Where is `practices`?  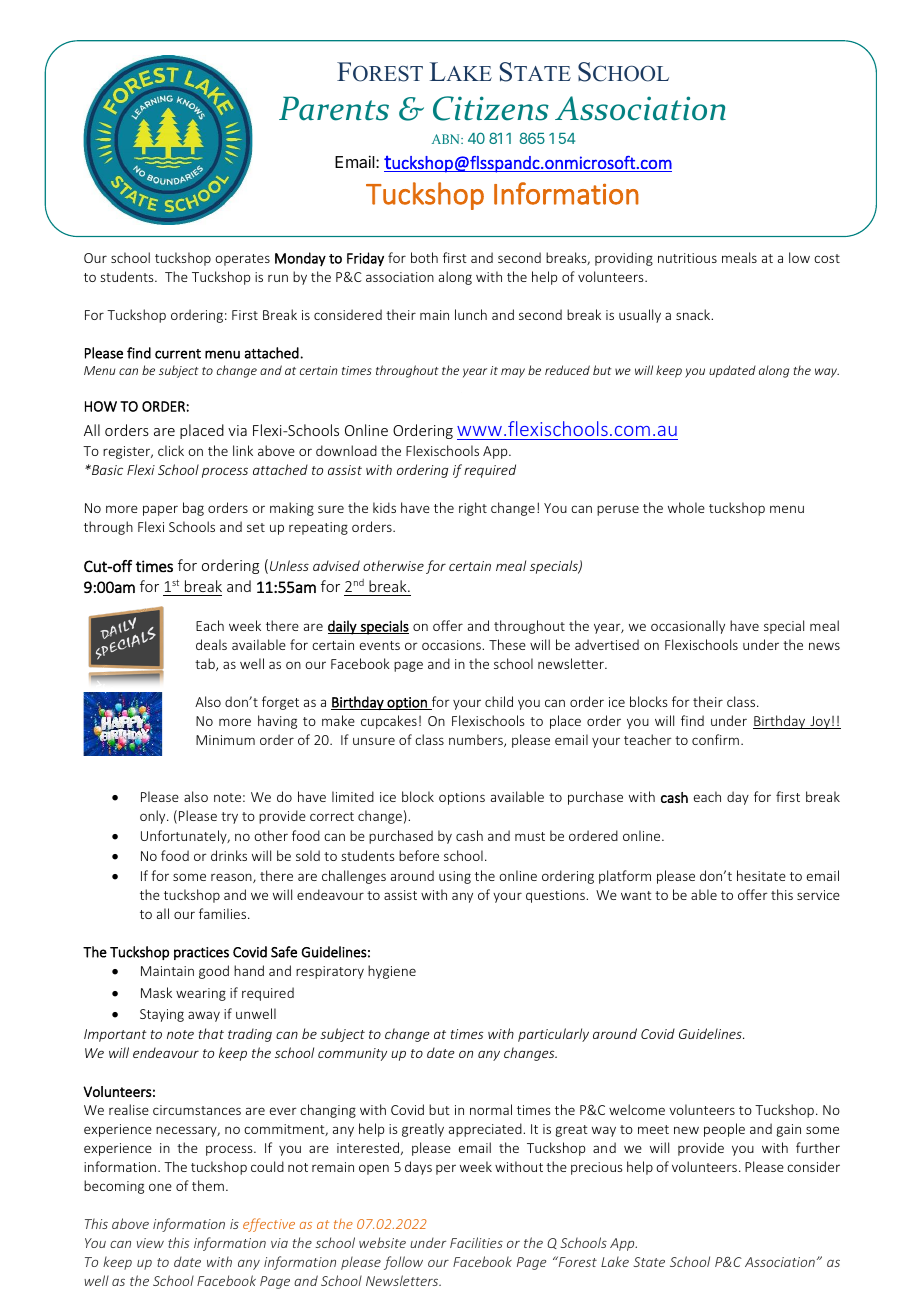
practices is located at coordinates (201, 953).
